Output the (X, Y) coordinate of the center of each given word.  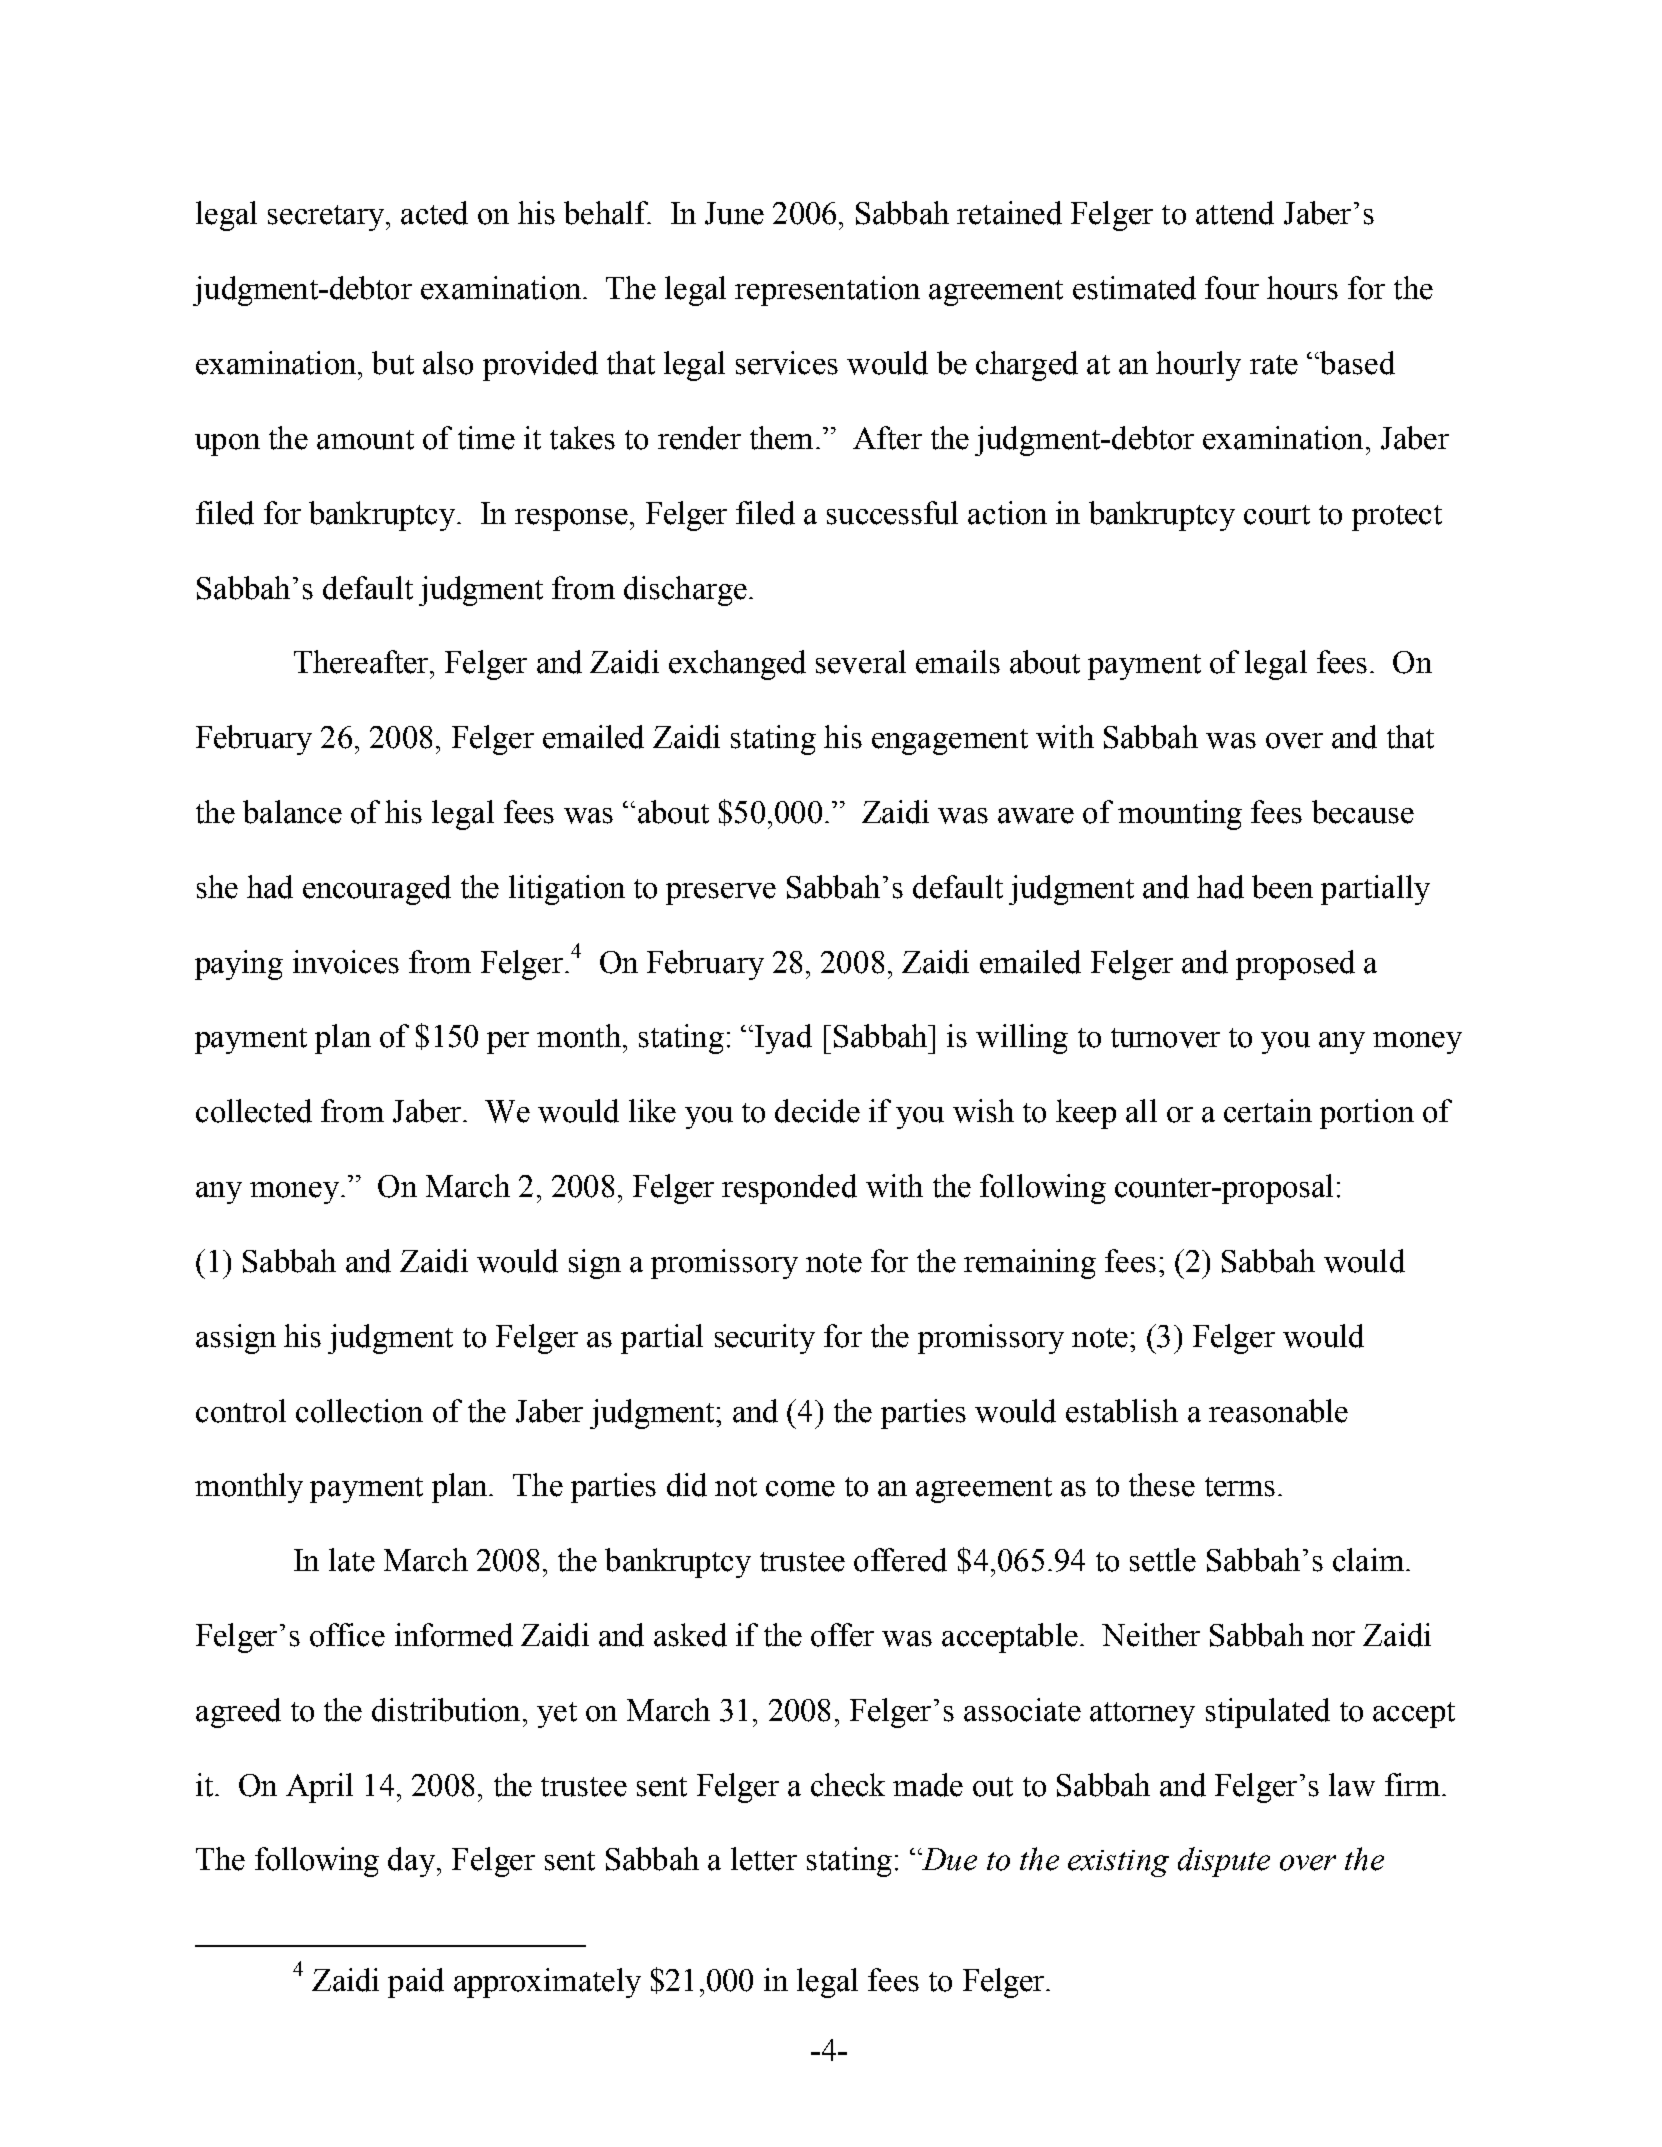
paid (416, 1983)
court (1277, 515)
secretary (327, 218)
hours (1302, 288)
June (734, 213)
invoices (346, 962)
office (347, 1635)
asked (690, 1635)
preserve (721, 894)
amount (365, 440)
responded (789, 1189)
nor (1333, 1639)
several (861, 662)
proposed (1295, 965)
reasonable (1278, 1411)
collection (359, 1411)
